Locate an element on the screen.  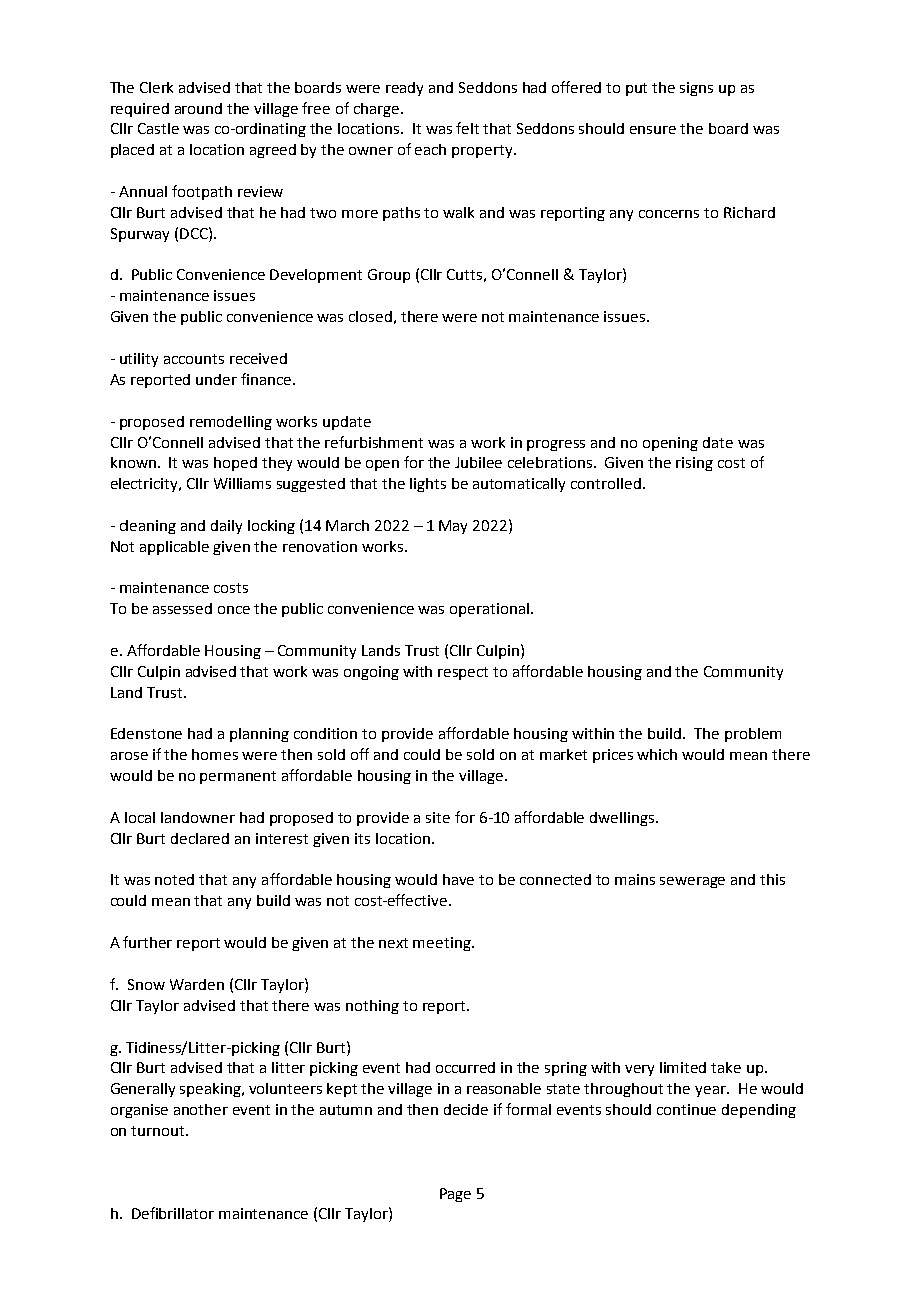
rising is located at coordinates (694, 464).
